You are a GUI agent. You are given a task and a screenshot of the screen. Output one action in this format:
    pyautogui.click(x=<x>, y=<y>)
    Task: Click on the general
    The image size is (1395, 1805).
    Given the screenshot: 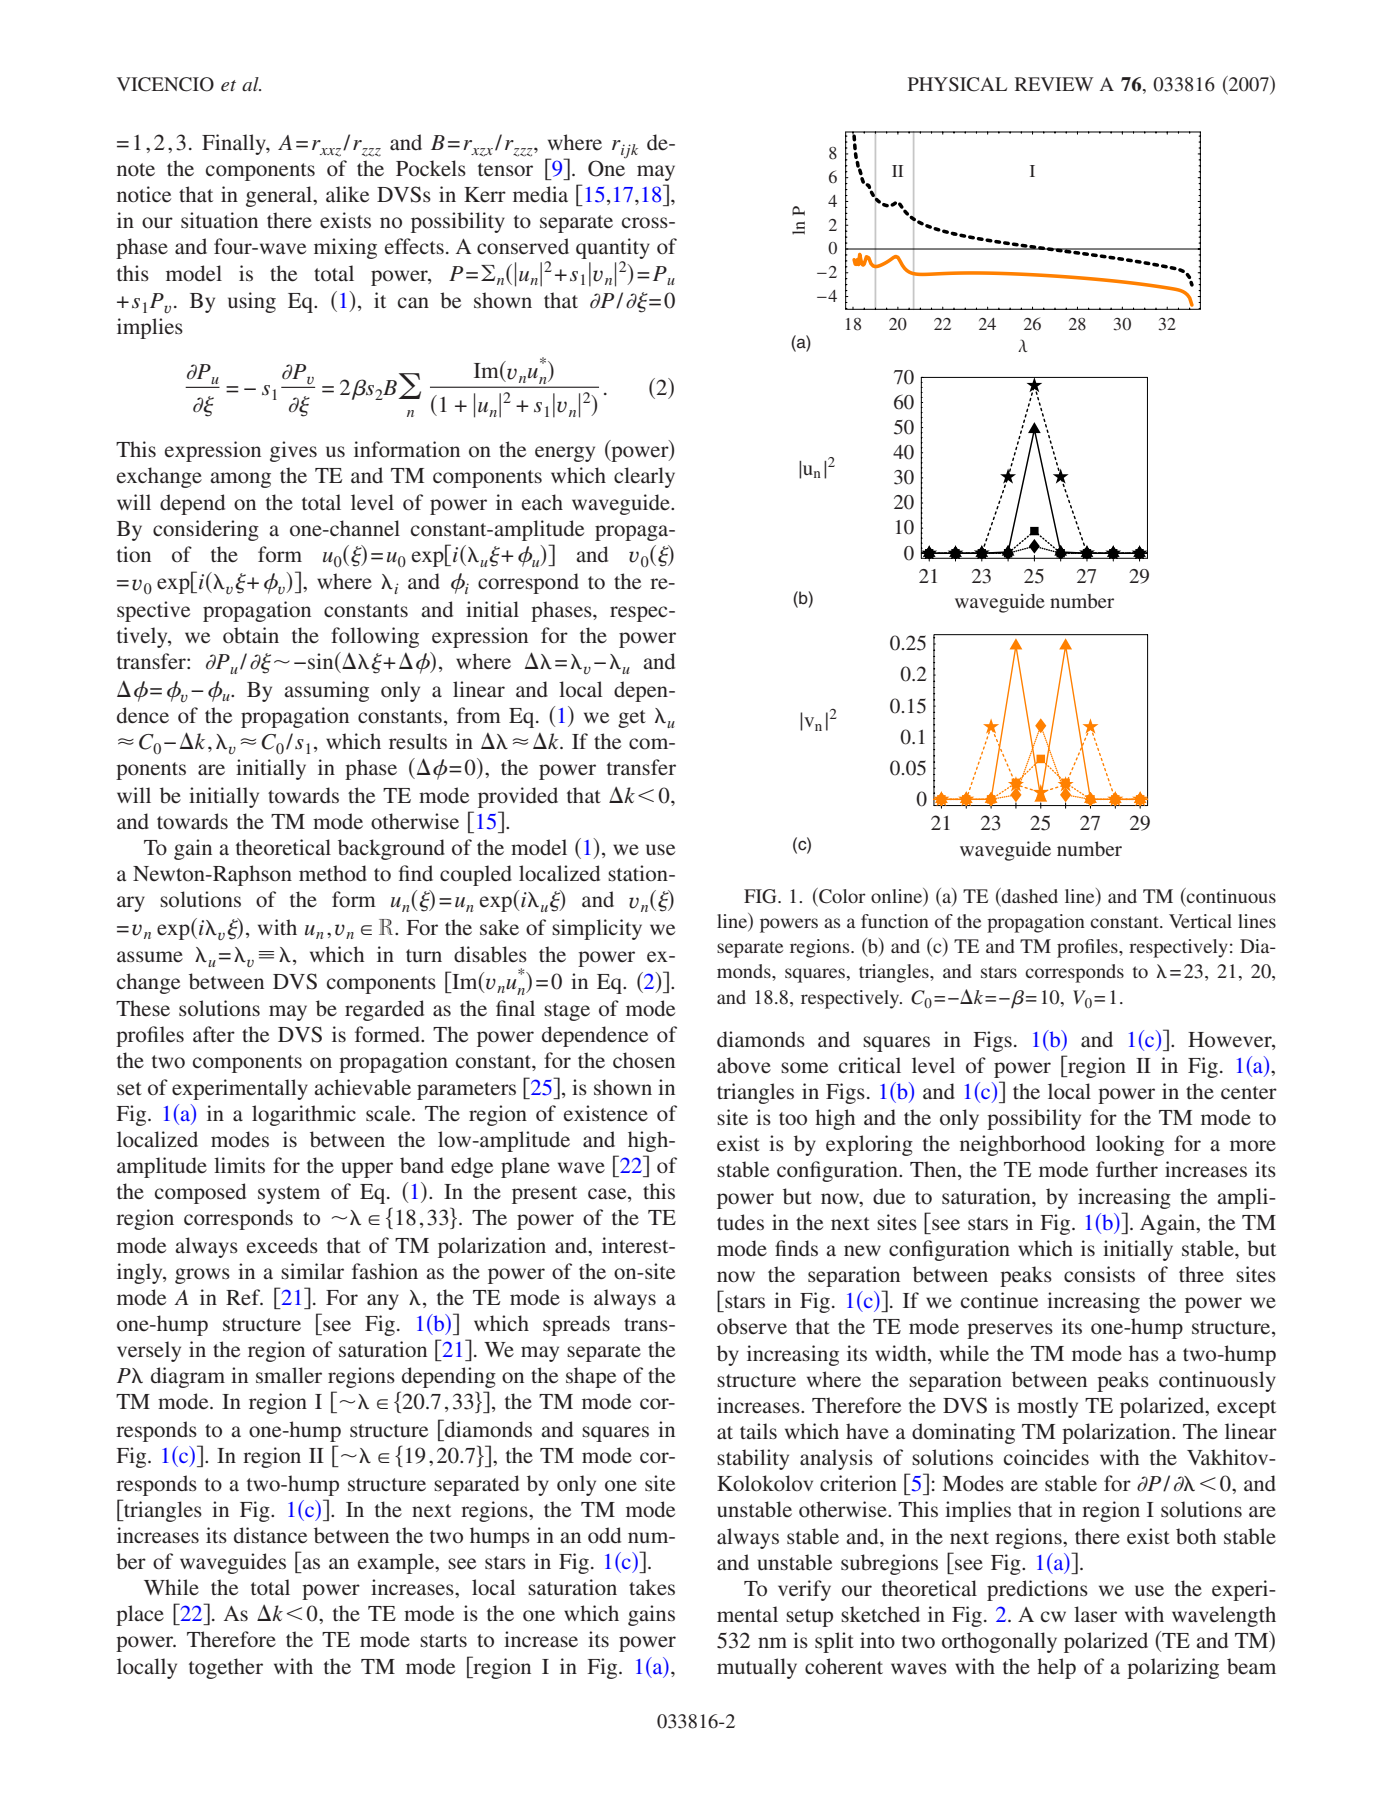 What is the action you would take?
    pyautogui.click(x=280, y=196)
